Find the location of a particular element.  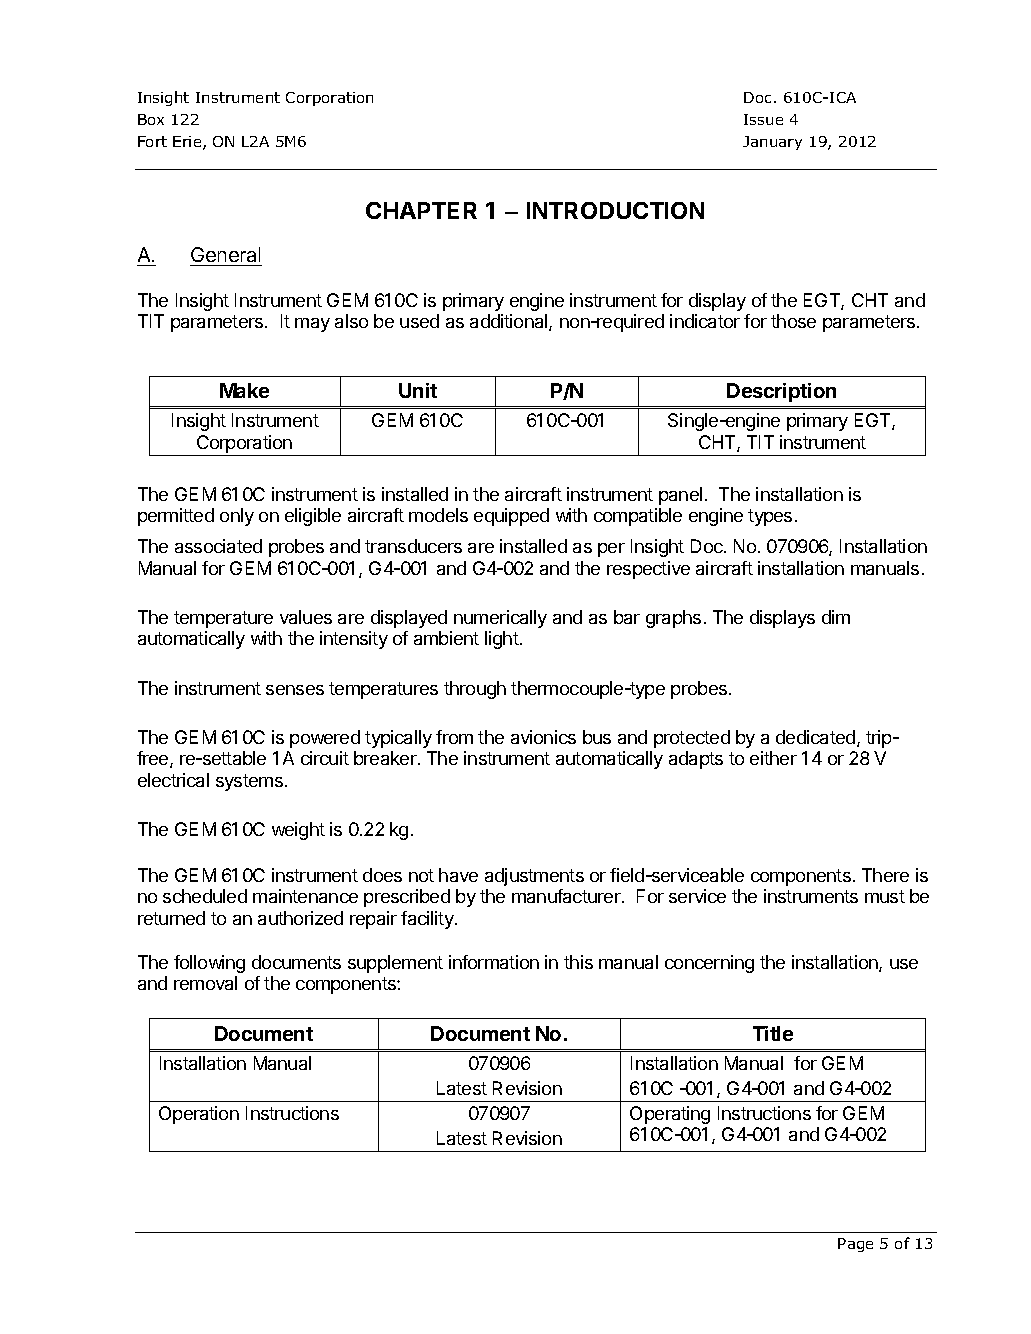

dedicated is located at coordinates (817, 738).
